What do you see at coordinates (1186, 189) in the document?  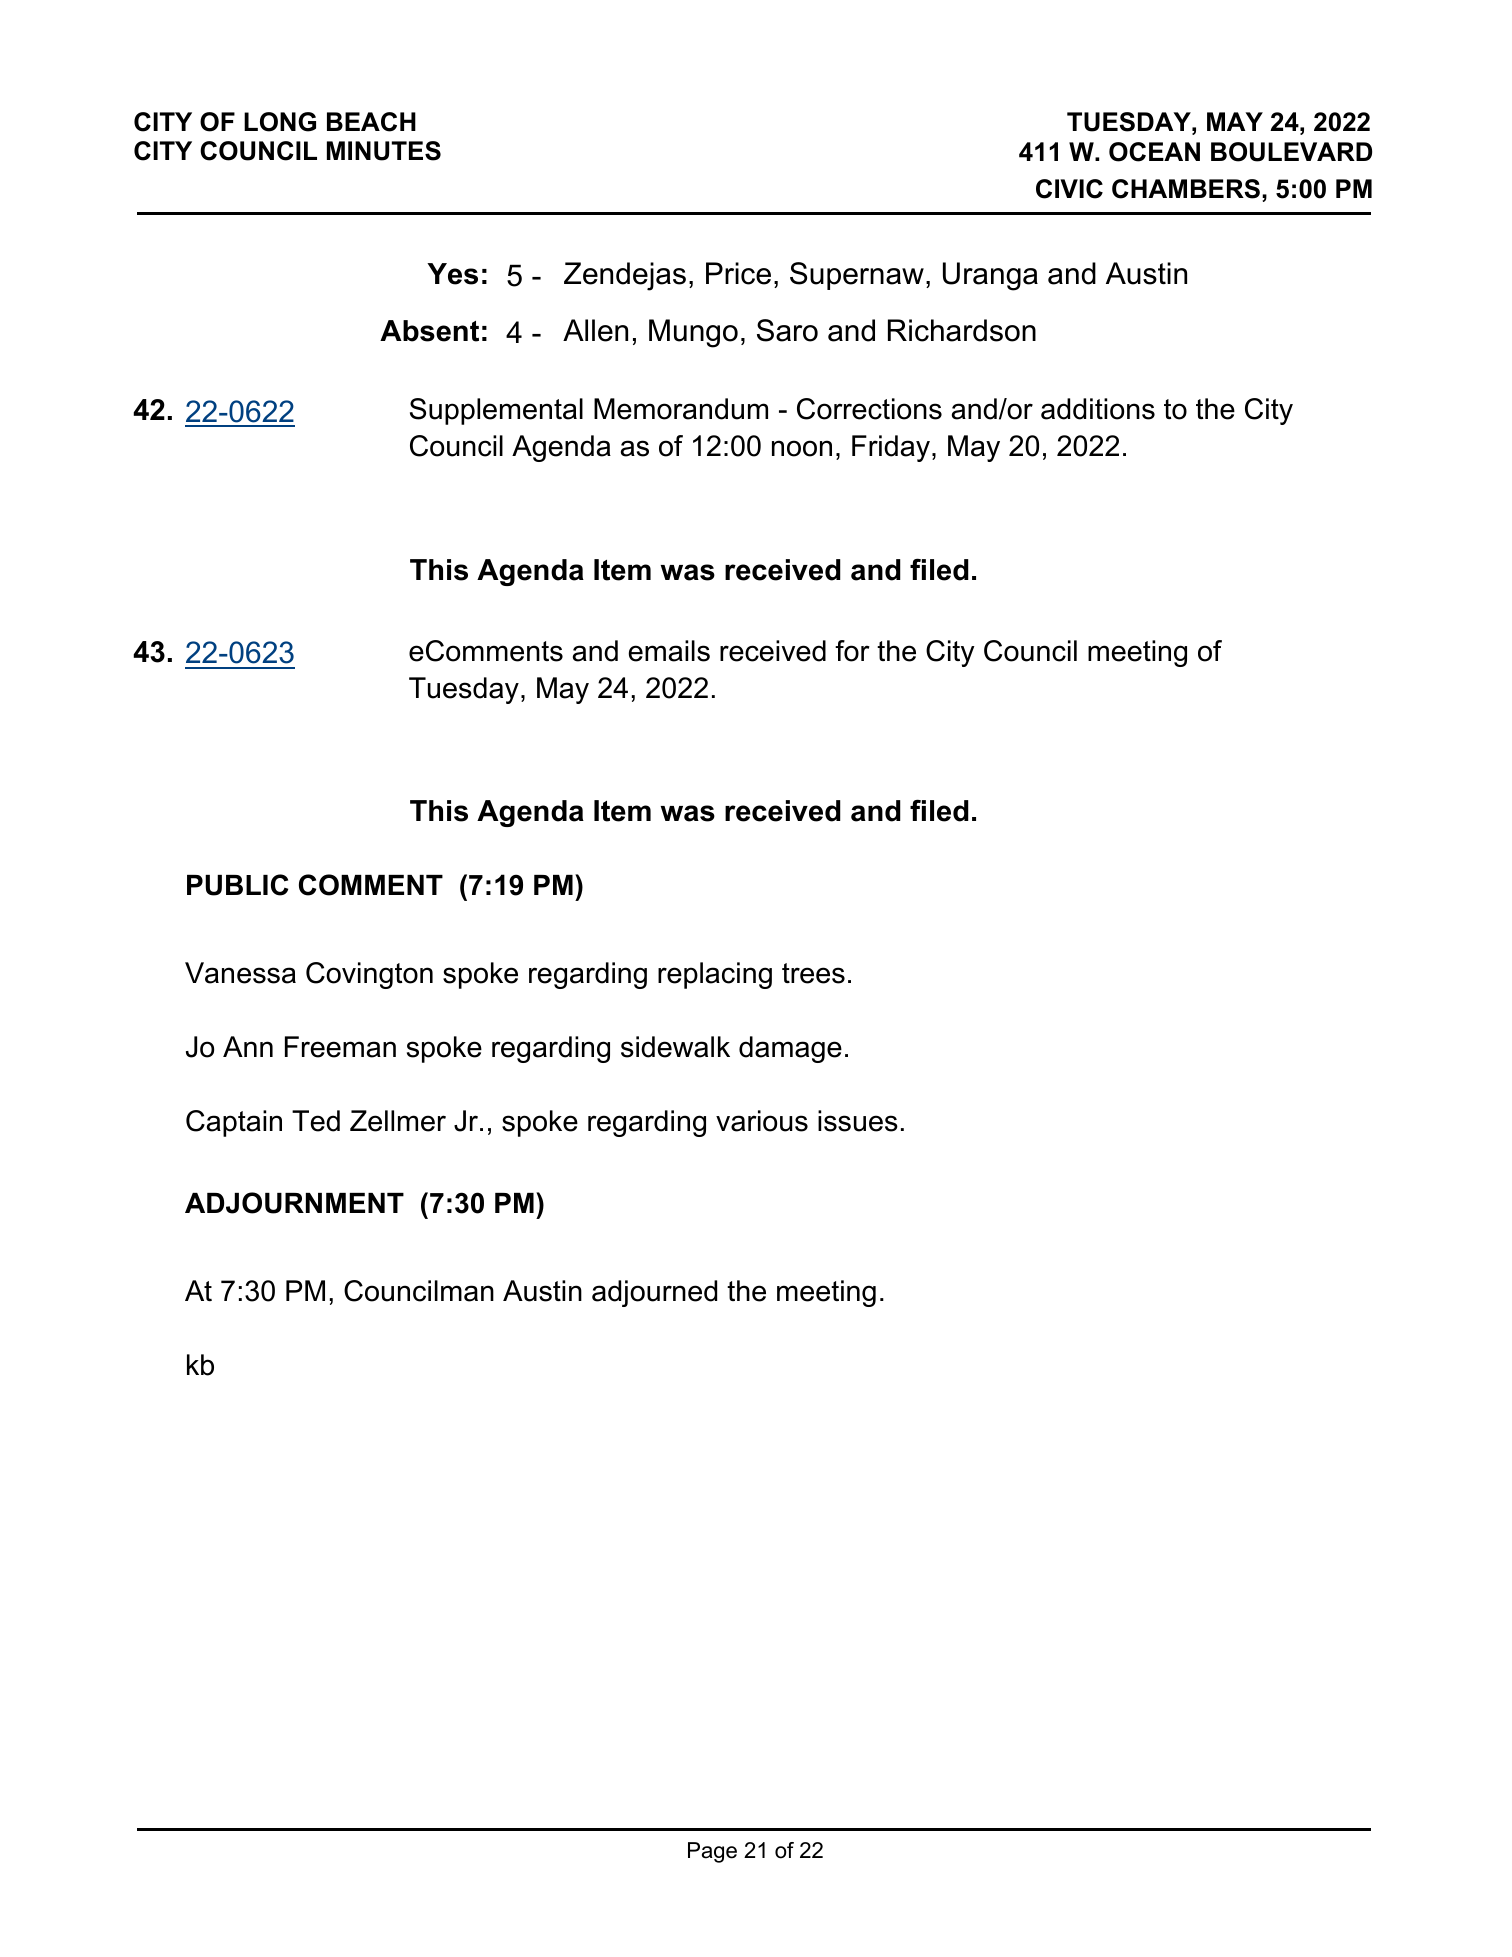 I see `CHAMBERS` at bounding box center [1186, 189].
